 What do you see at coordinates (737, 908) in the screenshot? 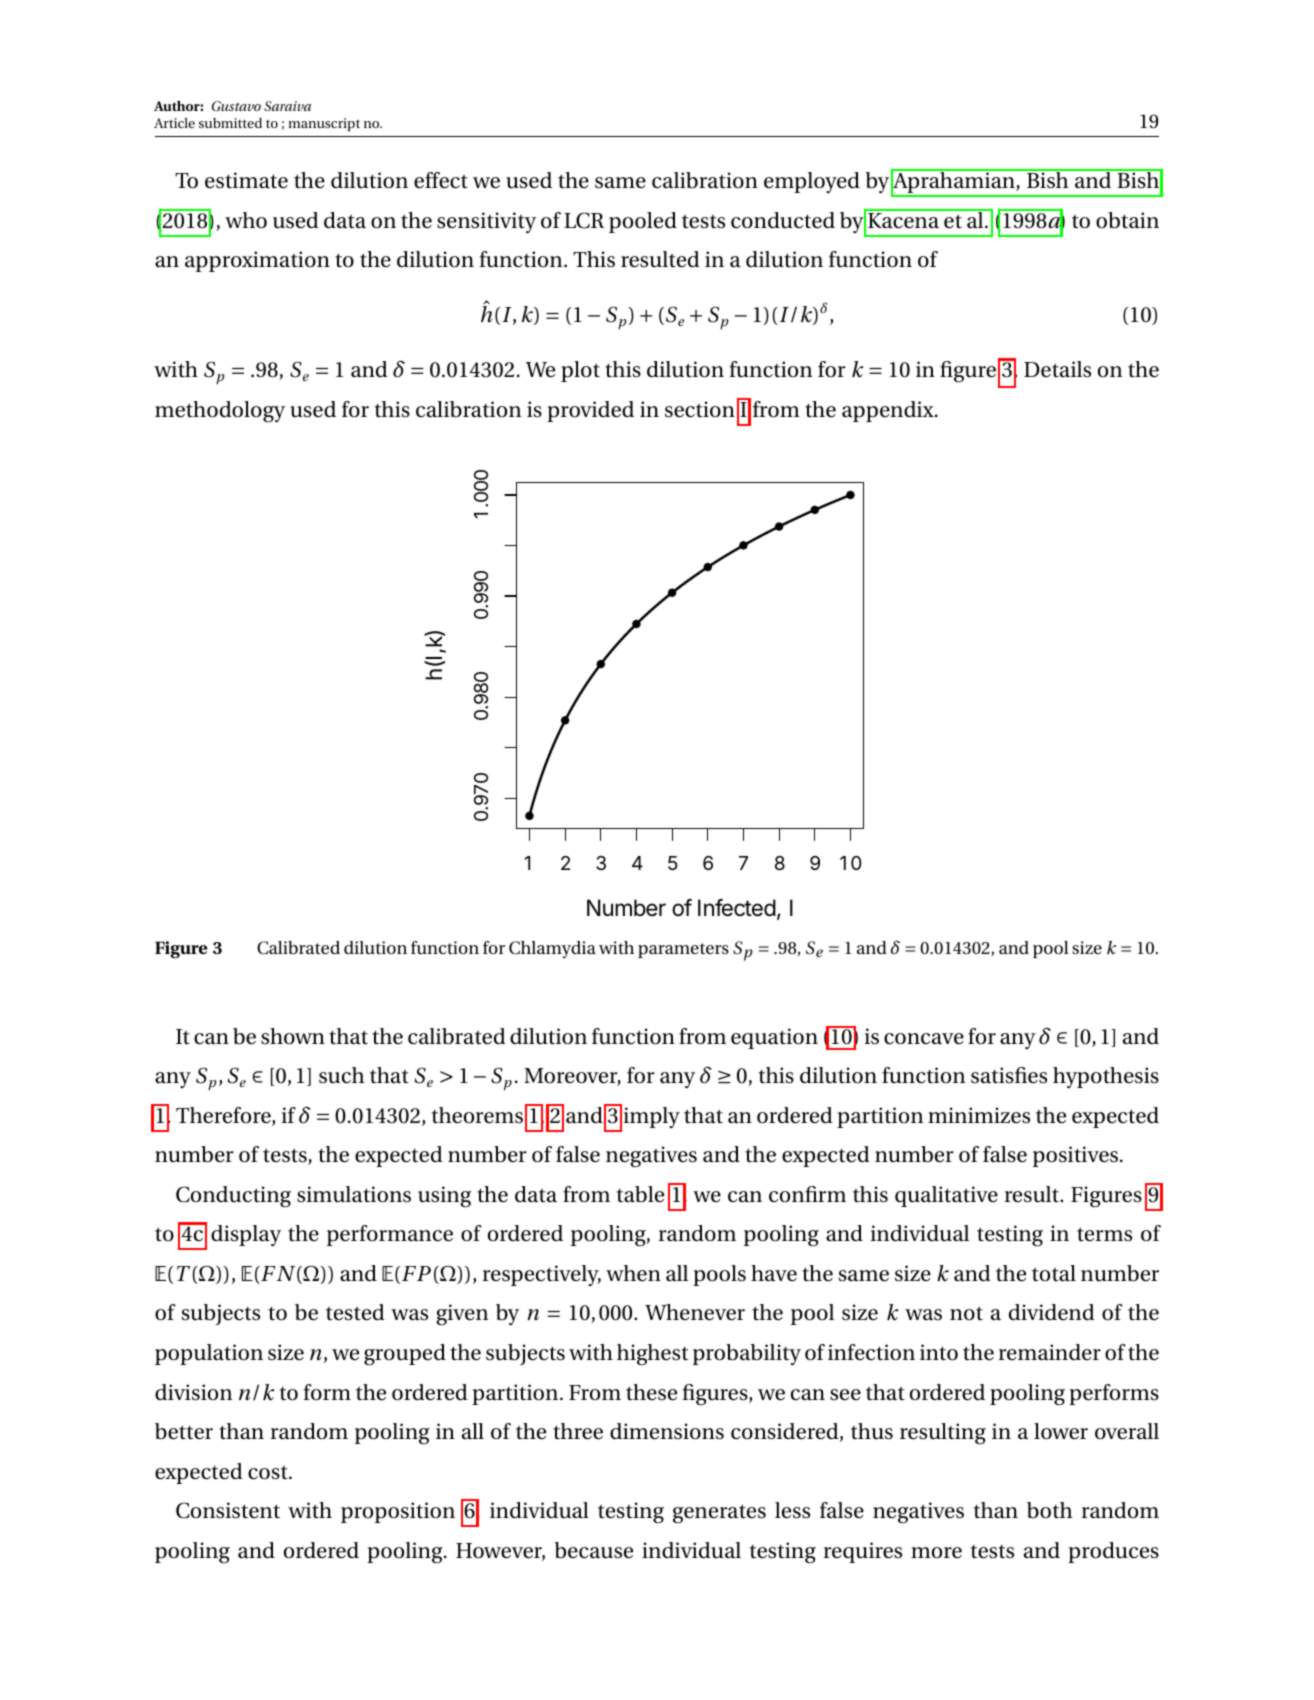
I see `Infected` at bounding box center [737, 908].
